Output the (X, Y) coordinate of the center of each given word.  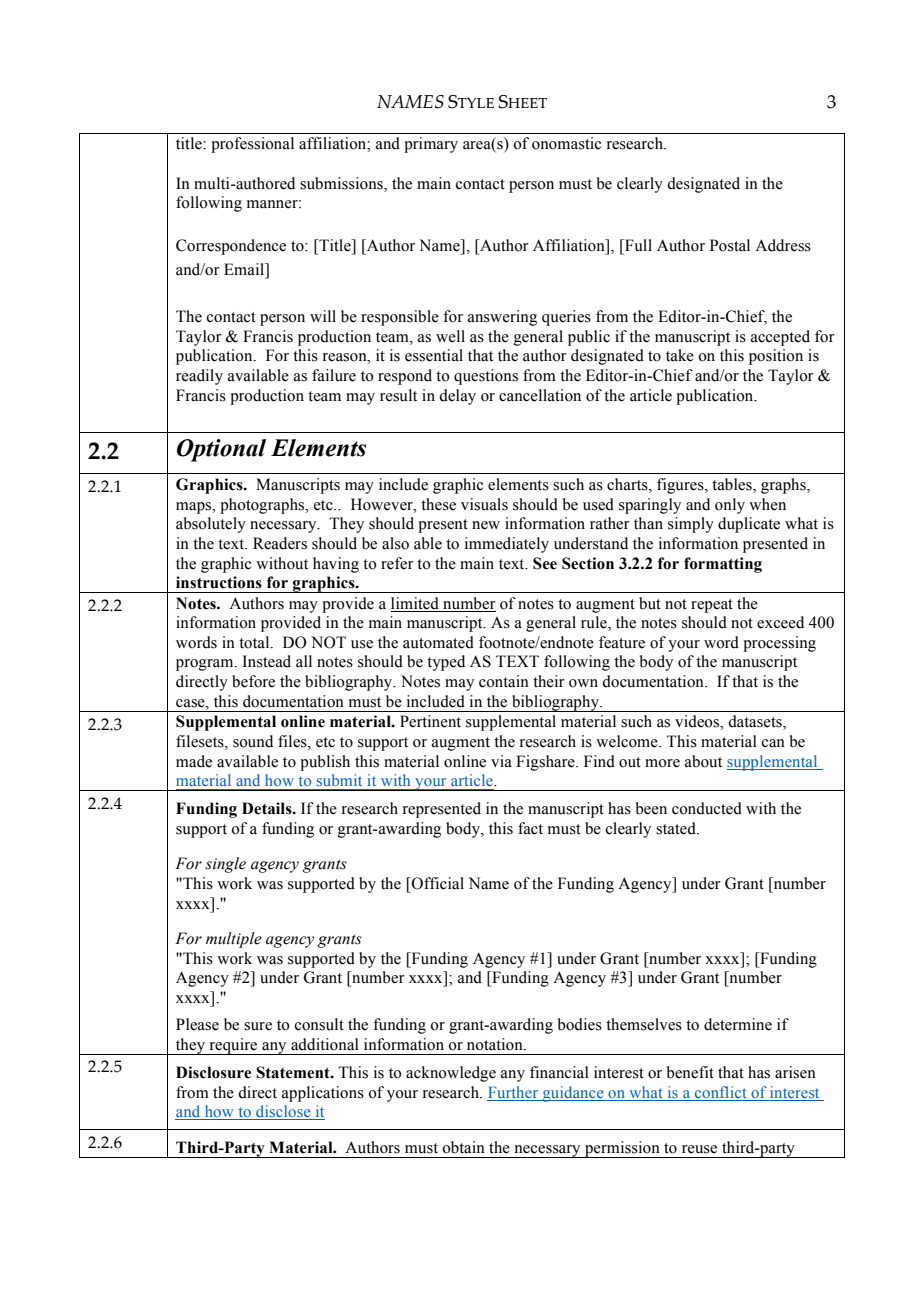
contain (504, 681)
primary (431, 145)
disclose (283, 1112)
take (680, 355)
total (255, 642)
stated (677, 828)
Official (437, 883)
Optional (221, 450)
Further (513, 1092)
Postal (730, 245)
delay (457, 397)
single (225, 865)
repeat (712, 606)
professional (252, 145)
